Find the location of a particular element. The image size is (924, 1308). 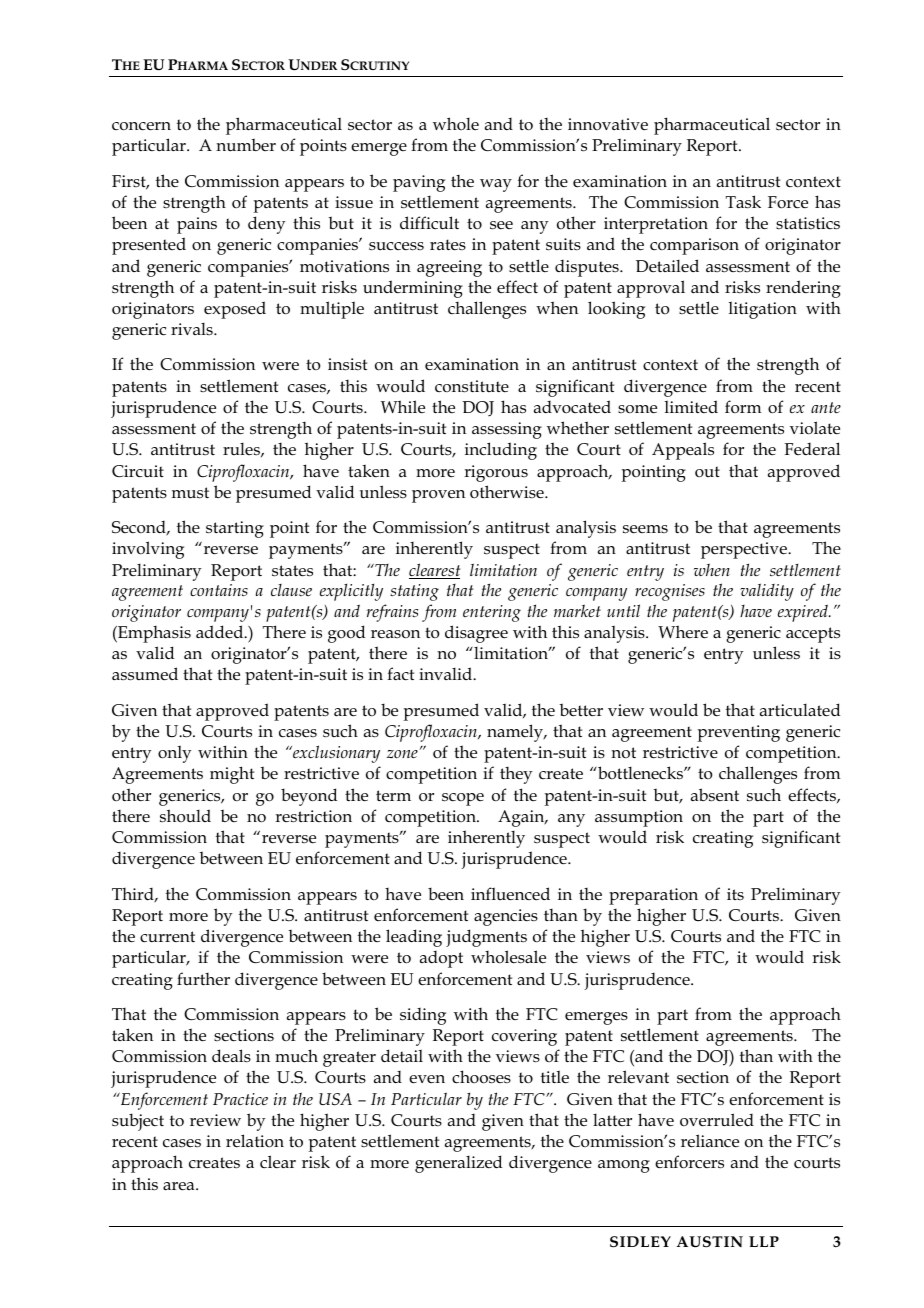

rigorous is located at coordinates (496, 473).
